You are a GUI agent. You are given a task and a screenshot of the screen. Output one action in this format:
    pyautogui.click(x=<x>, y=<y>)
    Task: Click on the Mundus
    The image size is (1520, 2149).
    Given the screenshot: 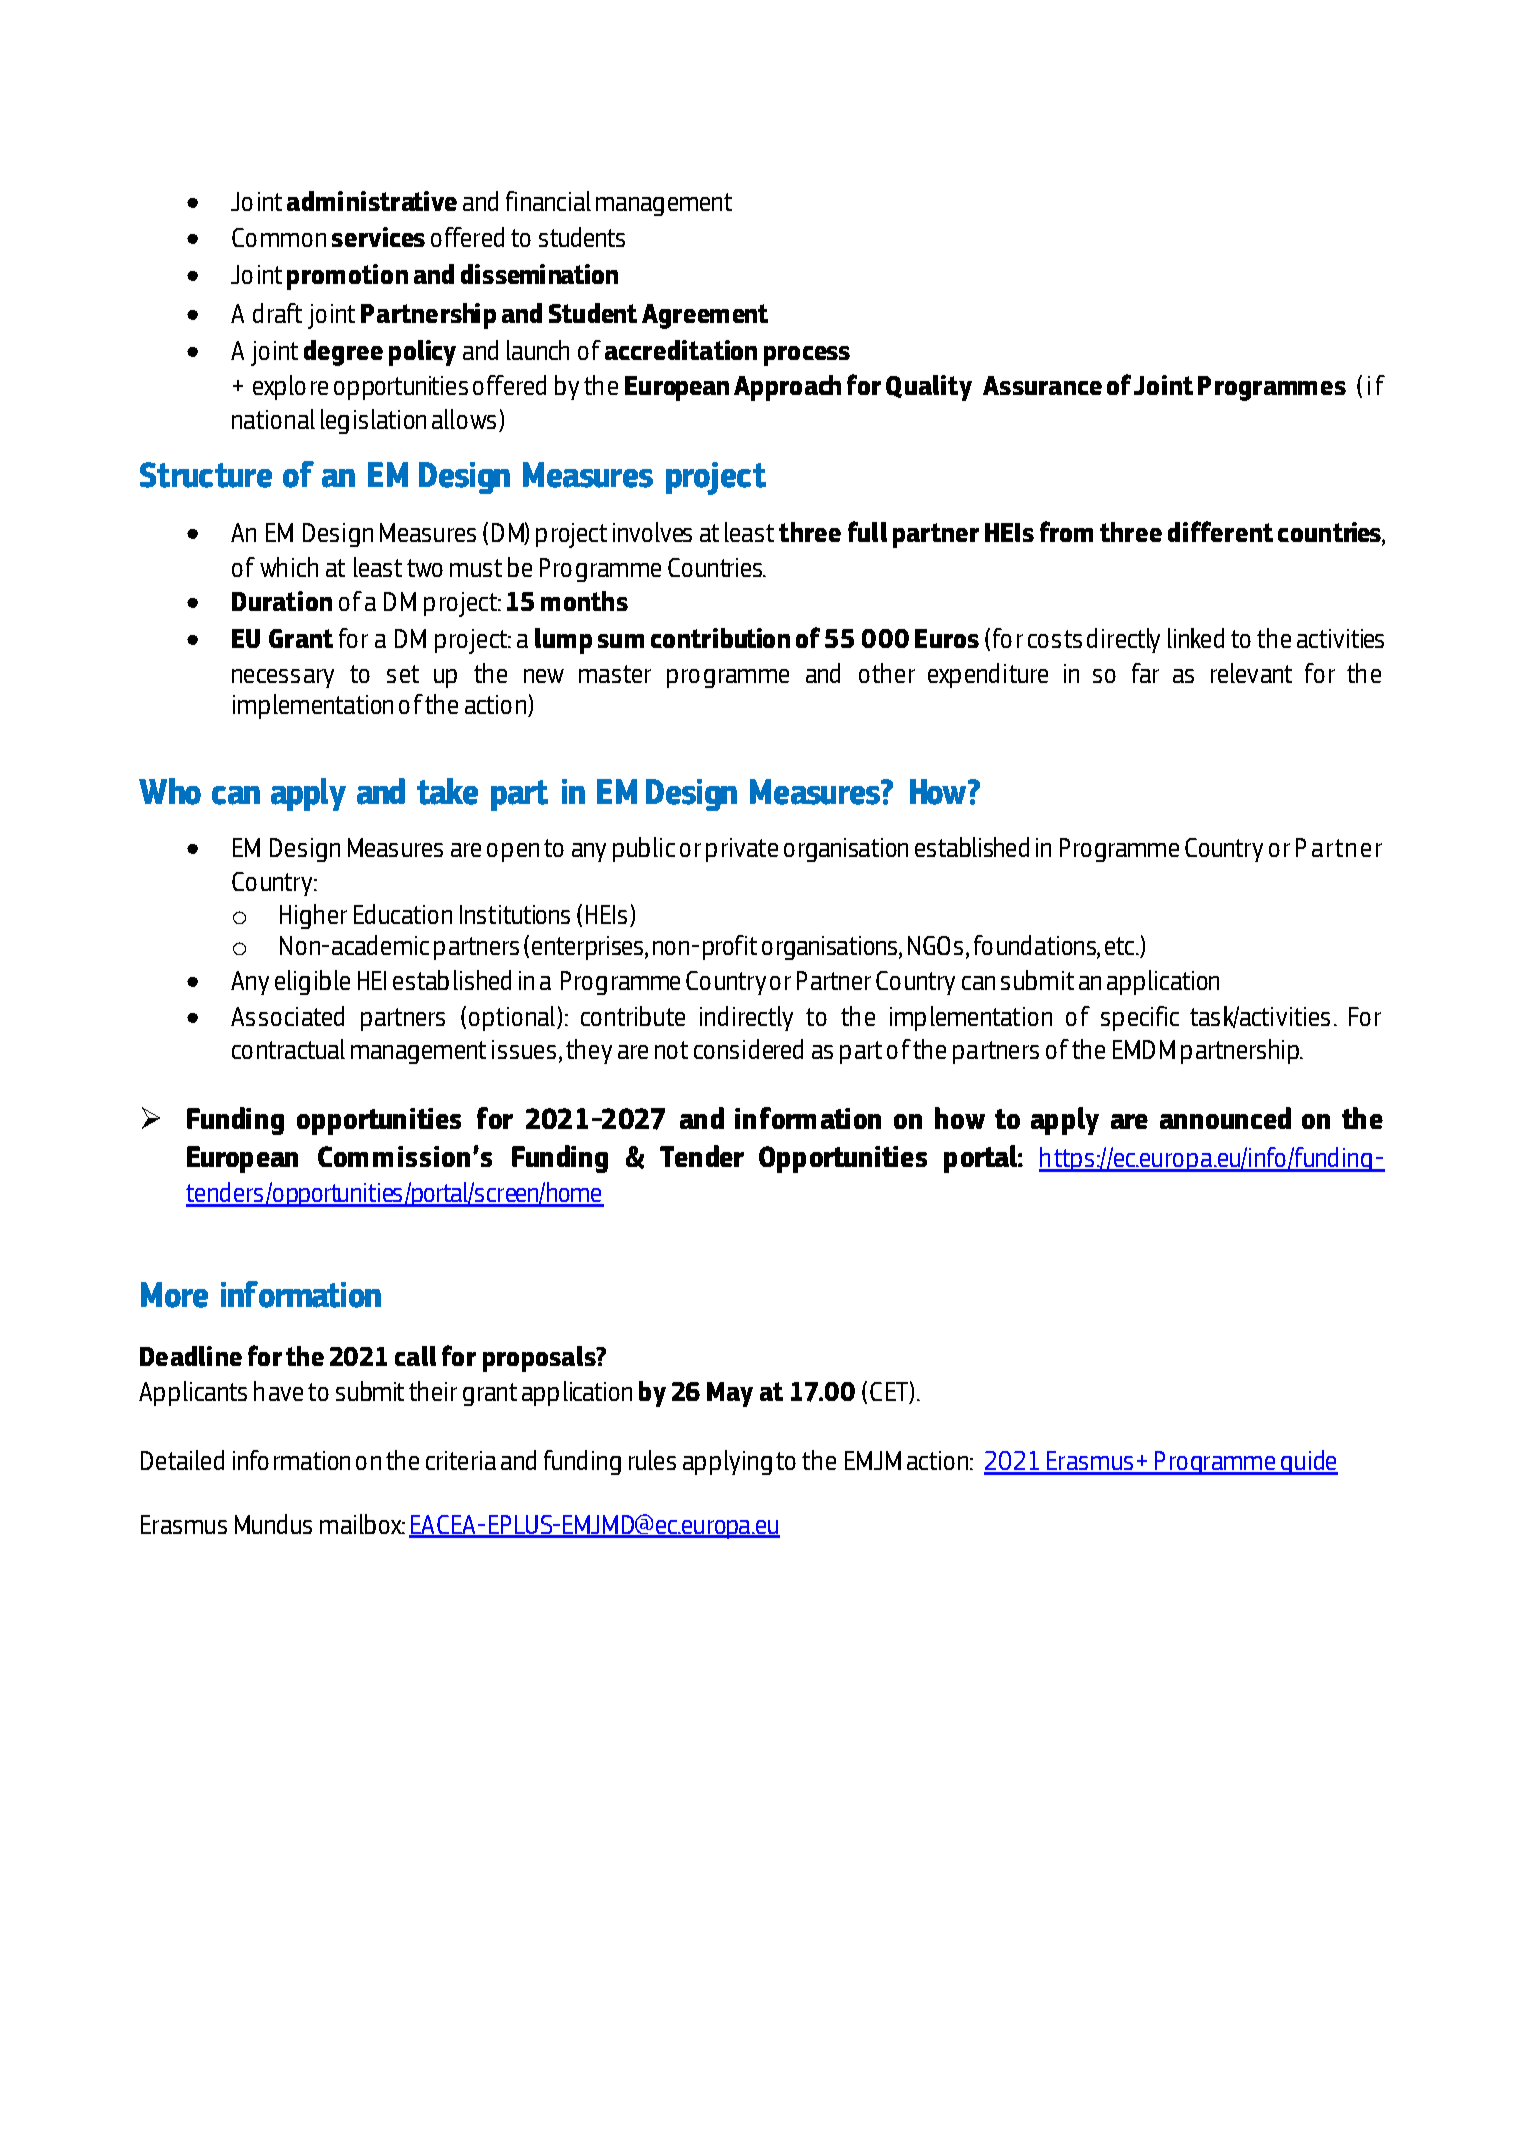 What is the action you would take?
    pyautogui.click(x=273, y=1524)
